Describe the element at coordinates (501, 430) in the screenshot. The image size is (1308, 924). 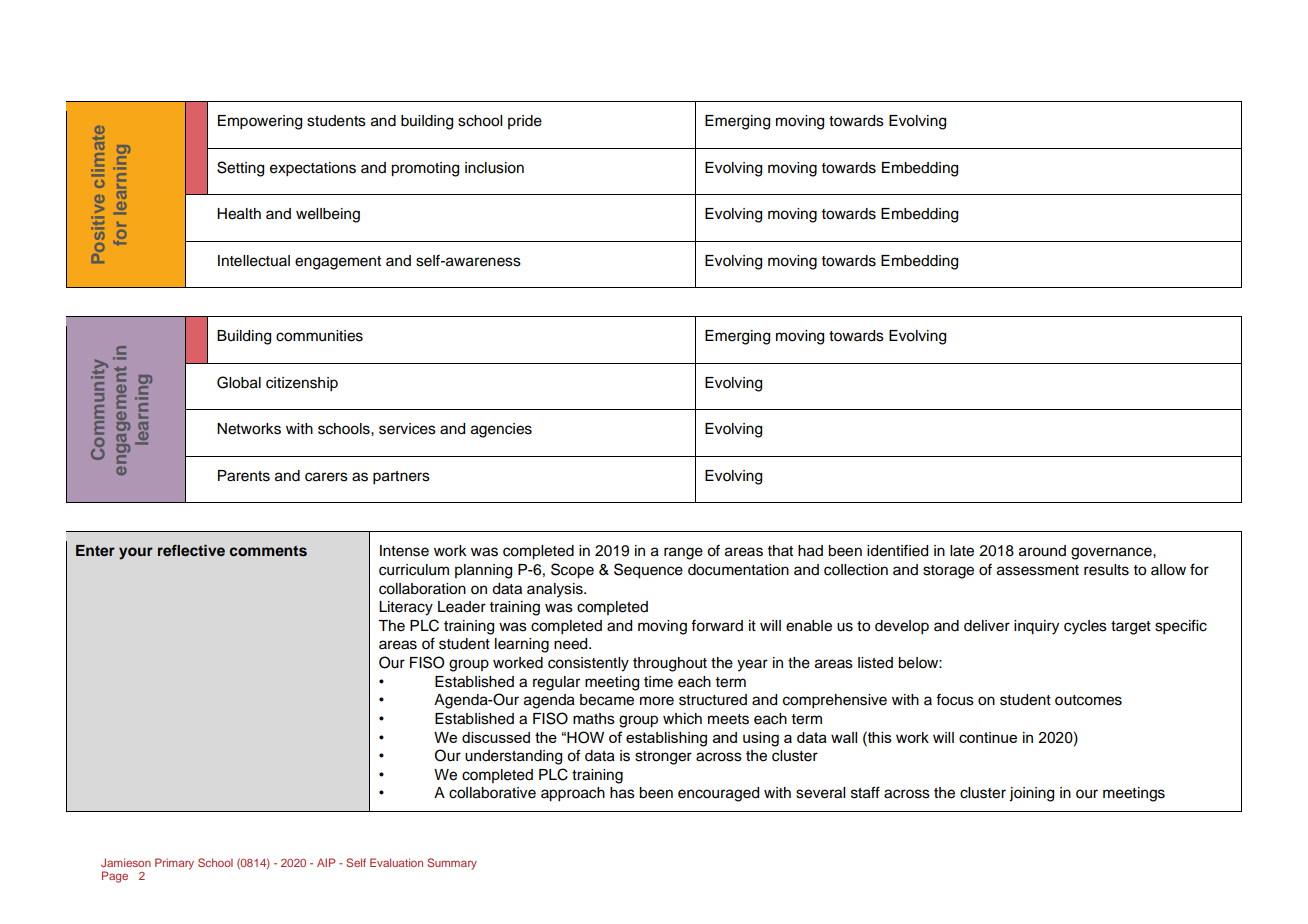
I see `agencies` at that location.
